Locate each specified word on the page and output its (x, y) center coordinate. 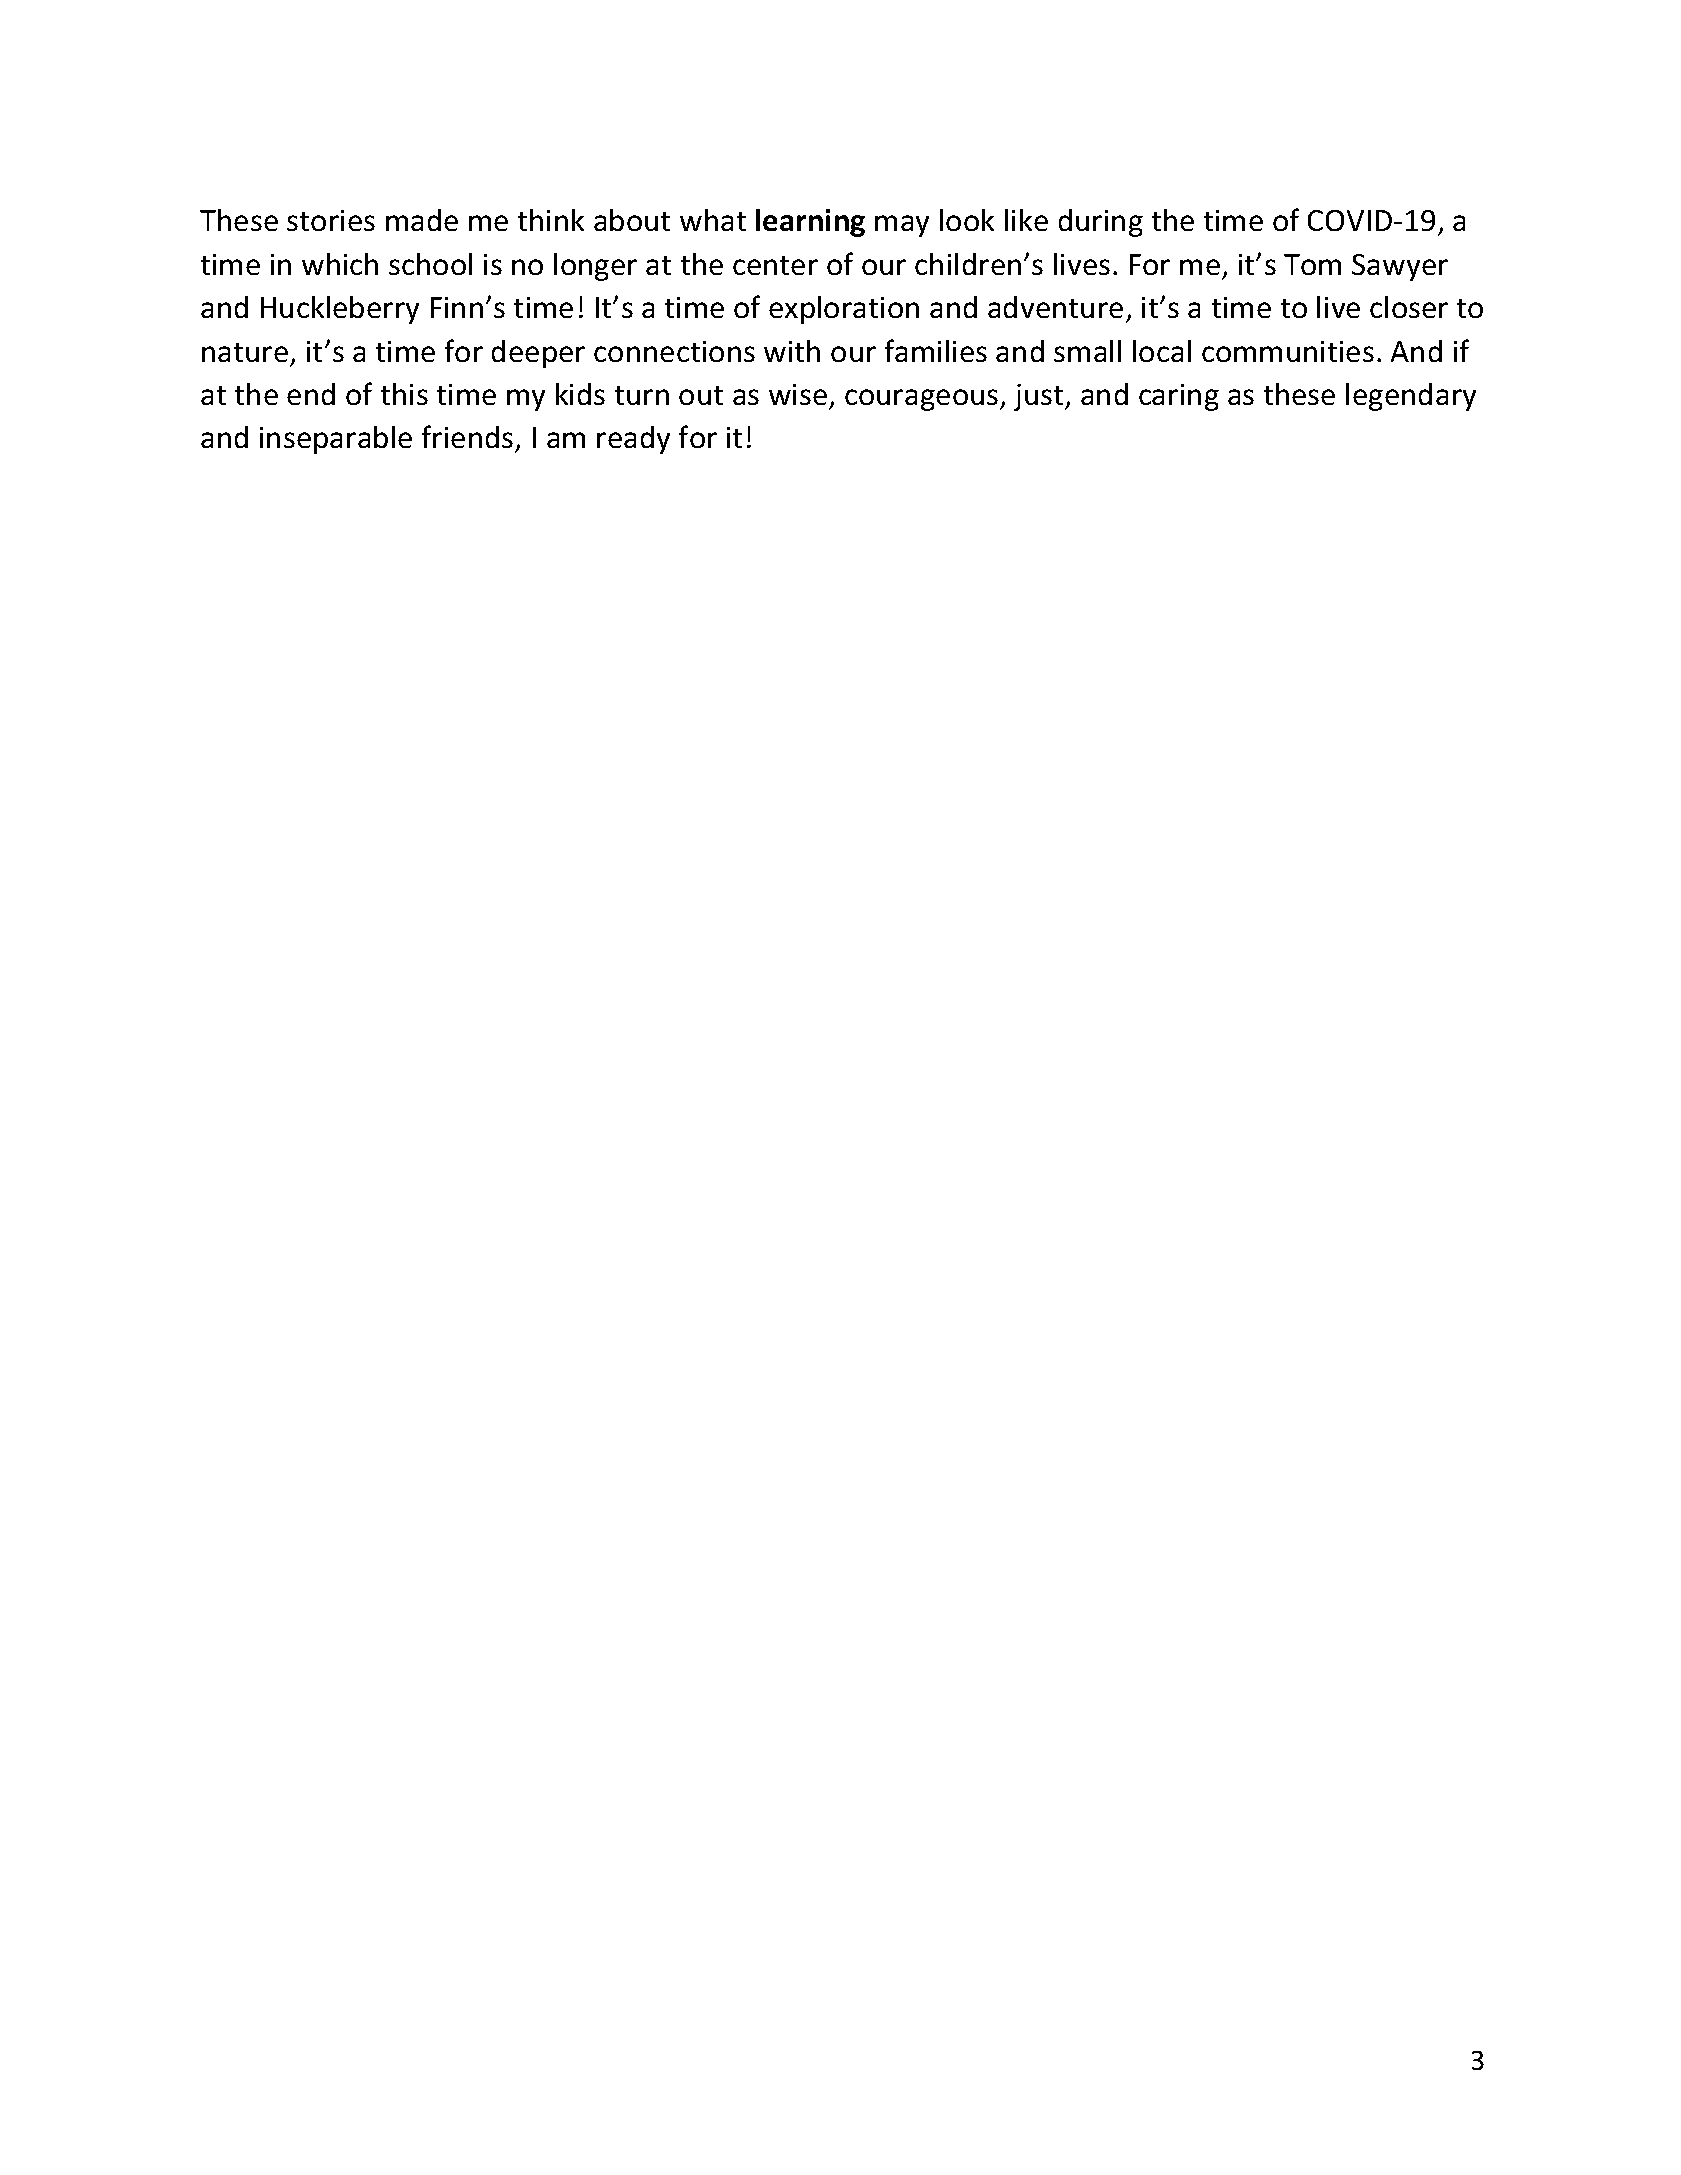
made (422, 220)
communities (1288, 351)
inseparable (336, 440)
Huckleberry (340, 310)
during (1101, 223)
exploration (844, 310)
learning (810, 223)
